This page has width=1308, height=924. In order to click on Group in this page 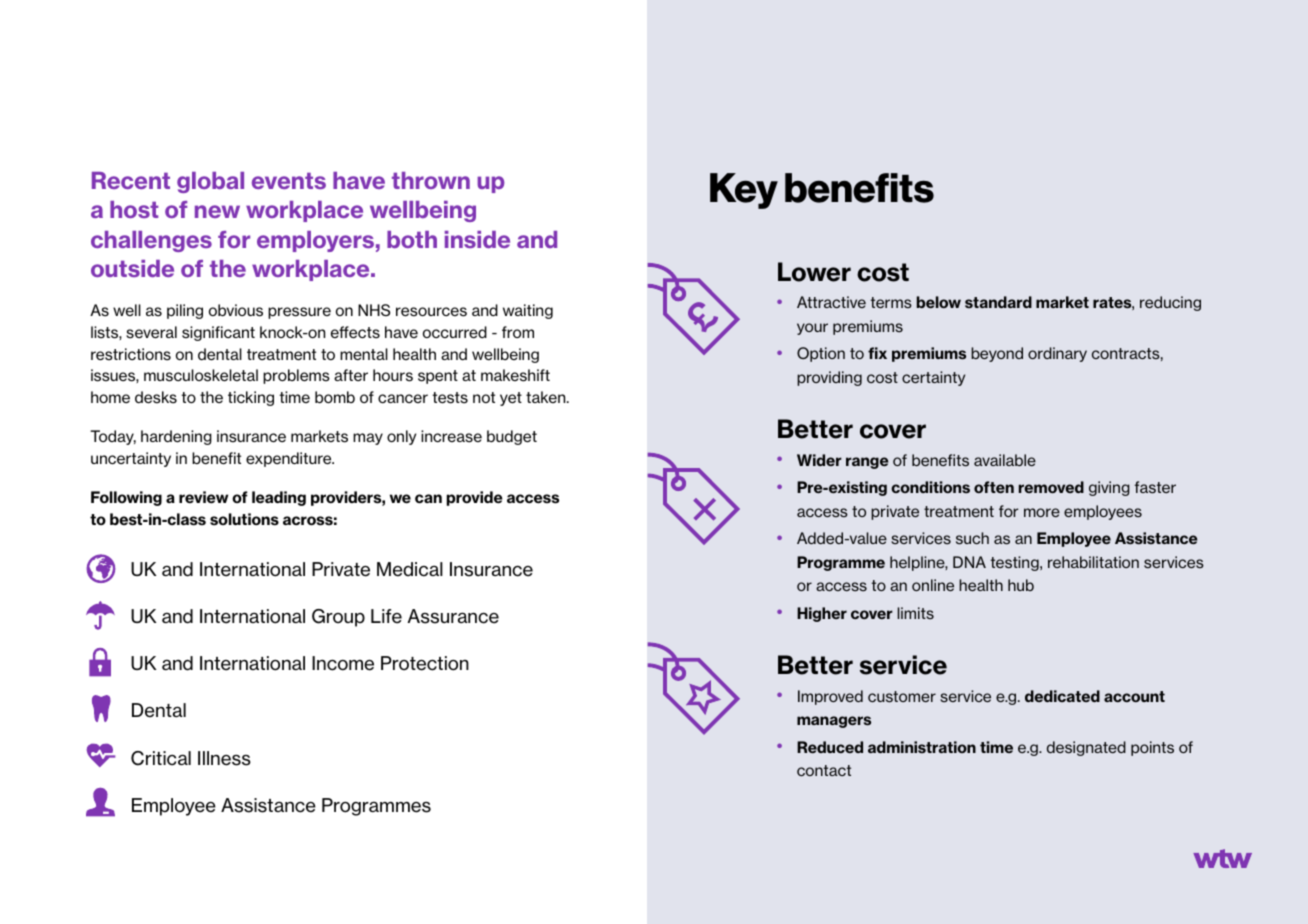, I will do `click(338, 618)`.
